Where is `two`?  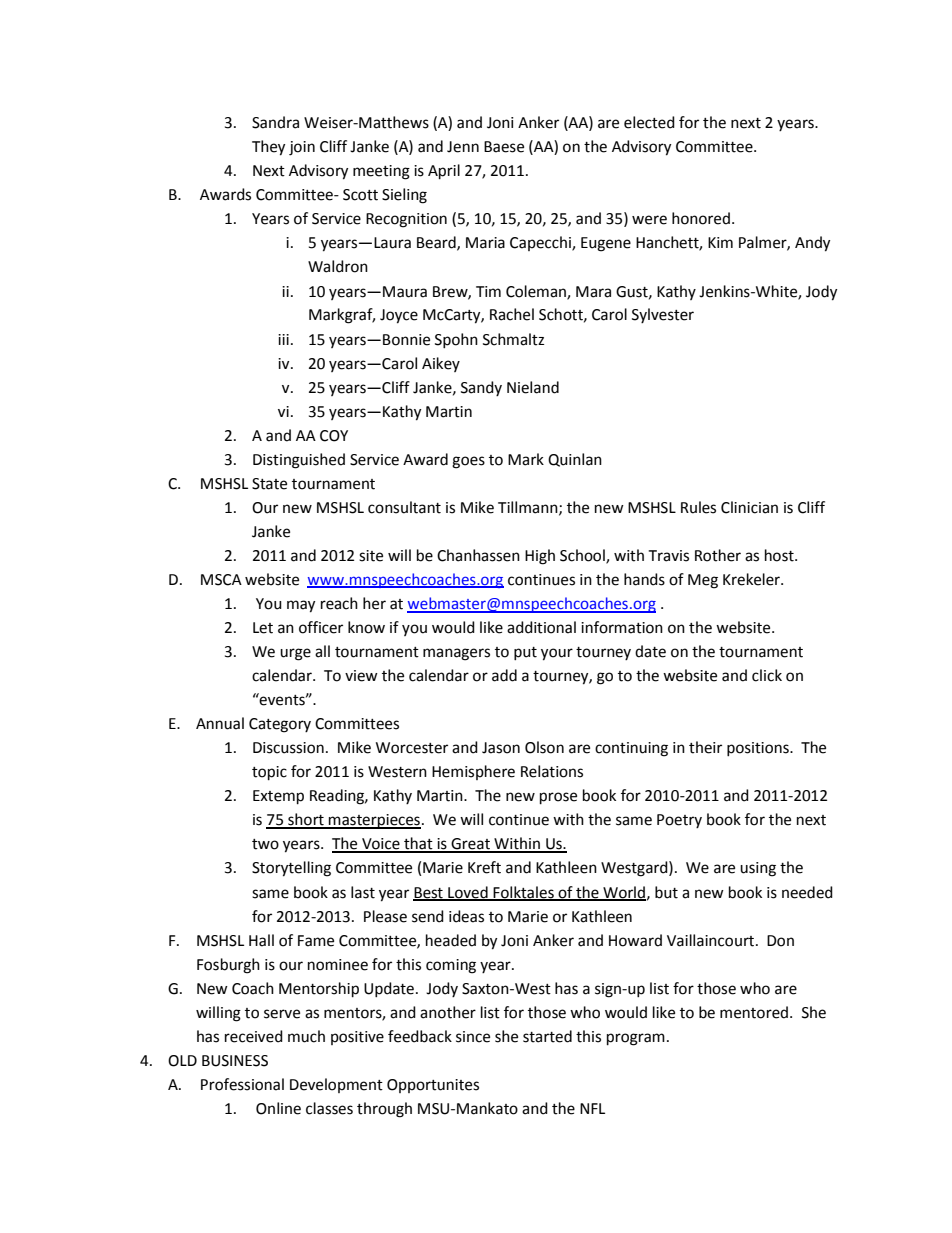 two is located at coordinates (265, 844).
